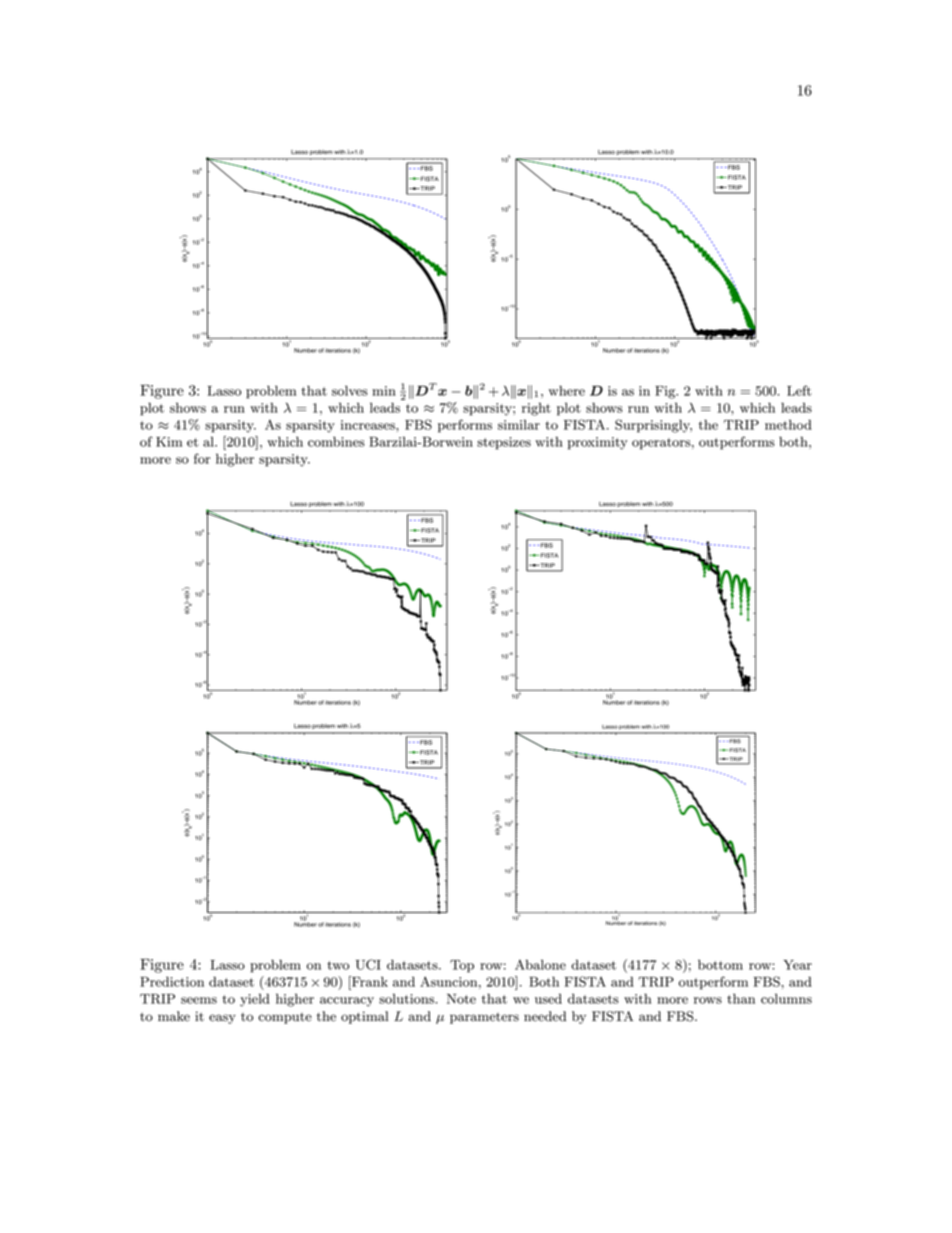 This document has height=1233, width=952. Describe the element at coordinates (462, 966) in the document. I see `Top` at that location.
